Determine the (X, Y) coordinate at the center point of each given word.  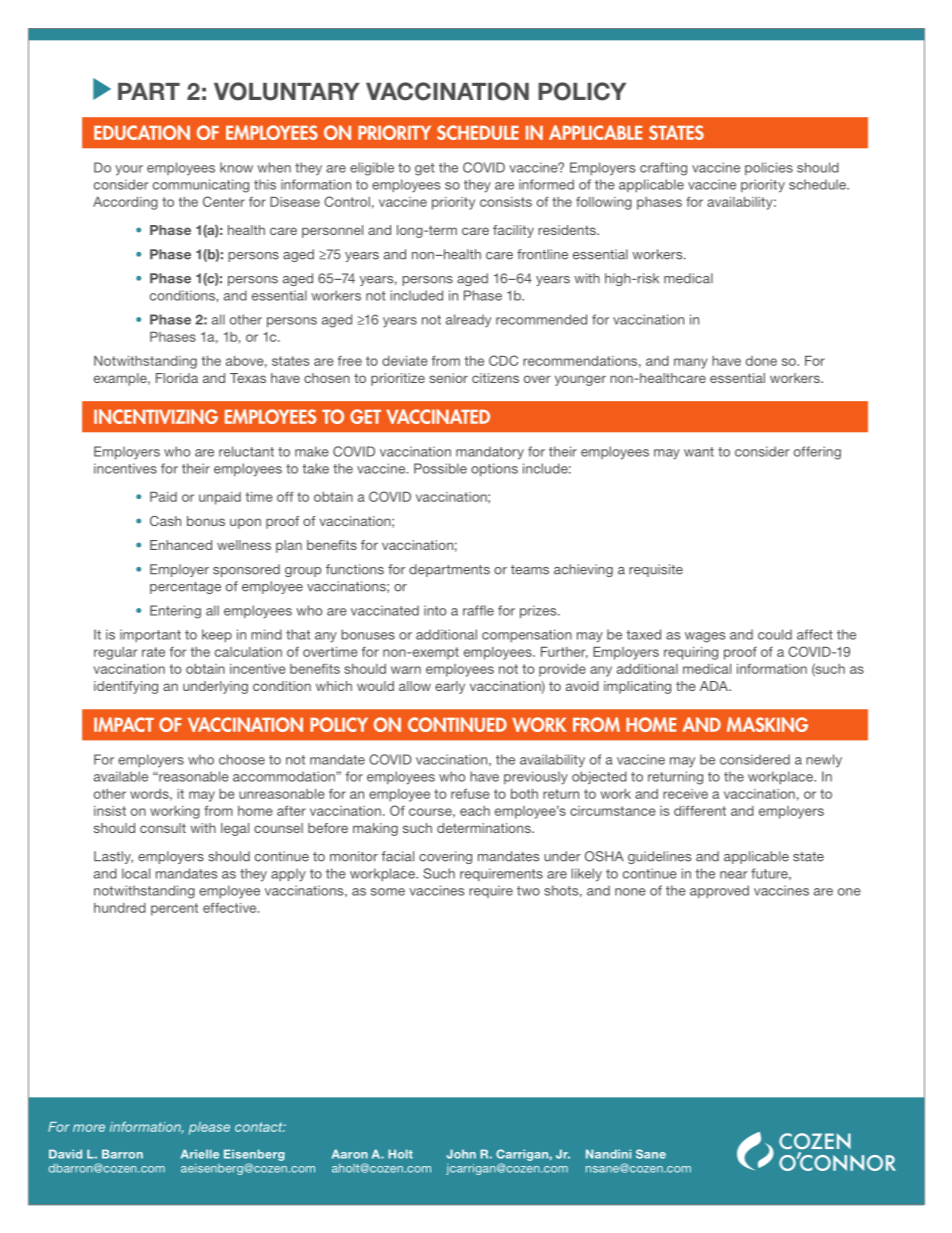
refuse (470, 793)
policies (769, 168)
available (121, 776)
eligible (372, 169)
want (699, 452)
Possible (440, 468)
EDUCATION (142, 132)
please (209, 1128)
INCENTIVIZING (156, 416)
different (700, 810)
